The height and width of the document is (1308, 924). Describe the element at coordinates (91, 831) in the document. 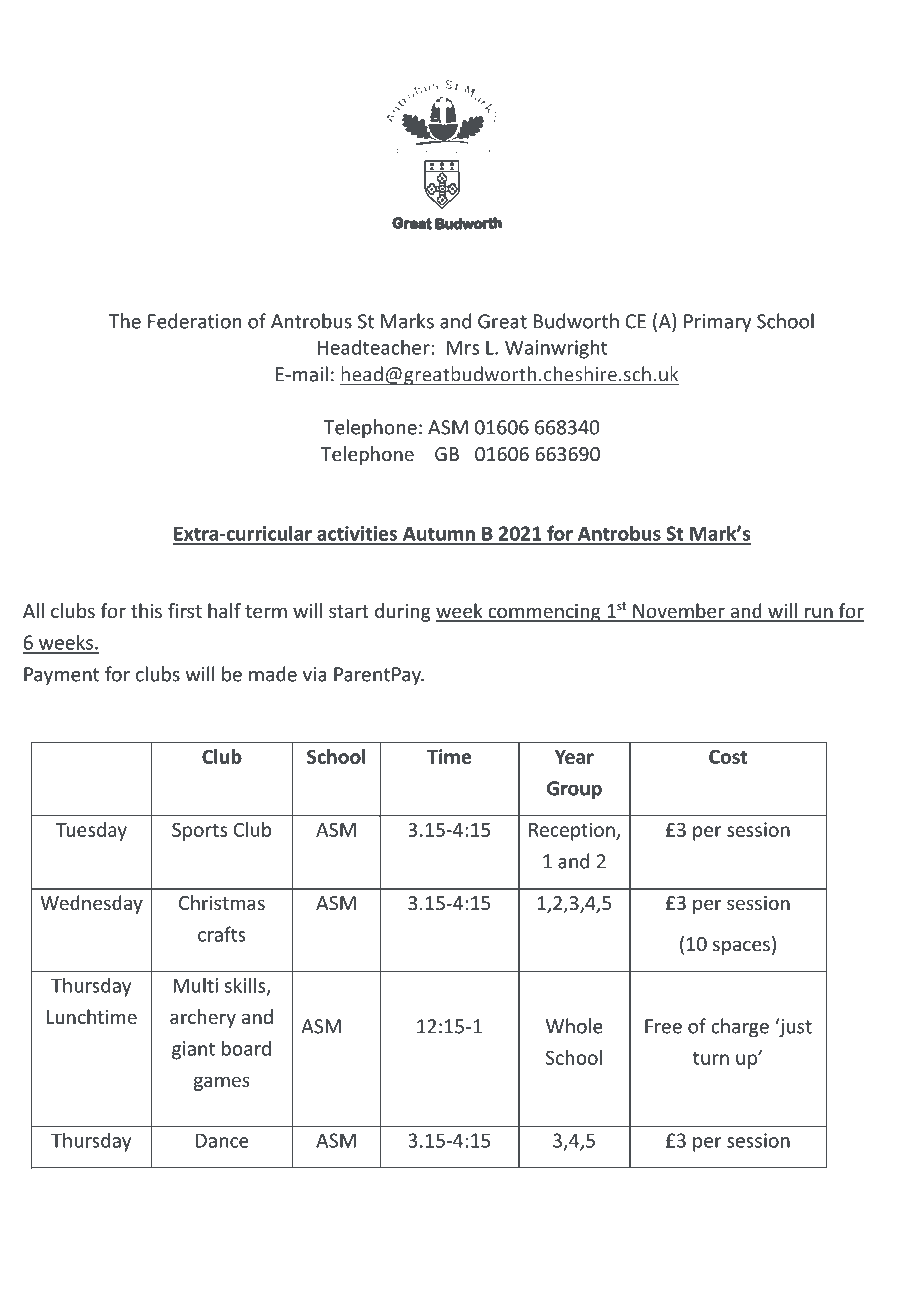

I see `Tuesday` at that location.
